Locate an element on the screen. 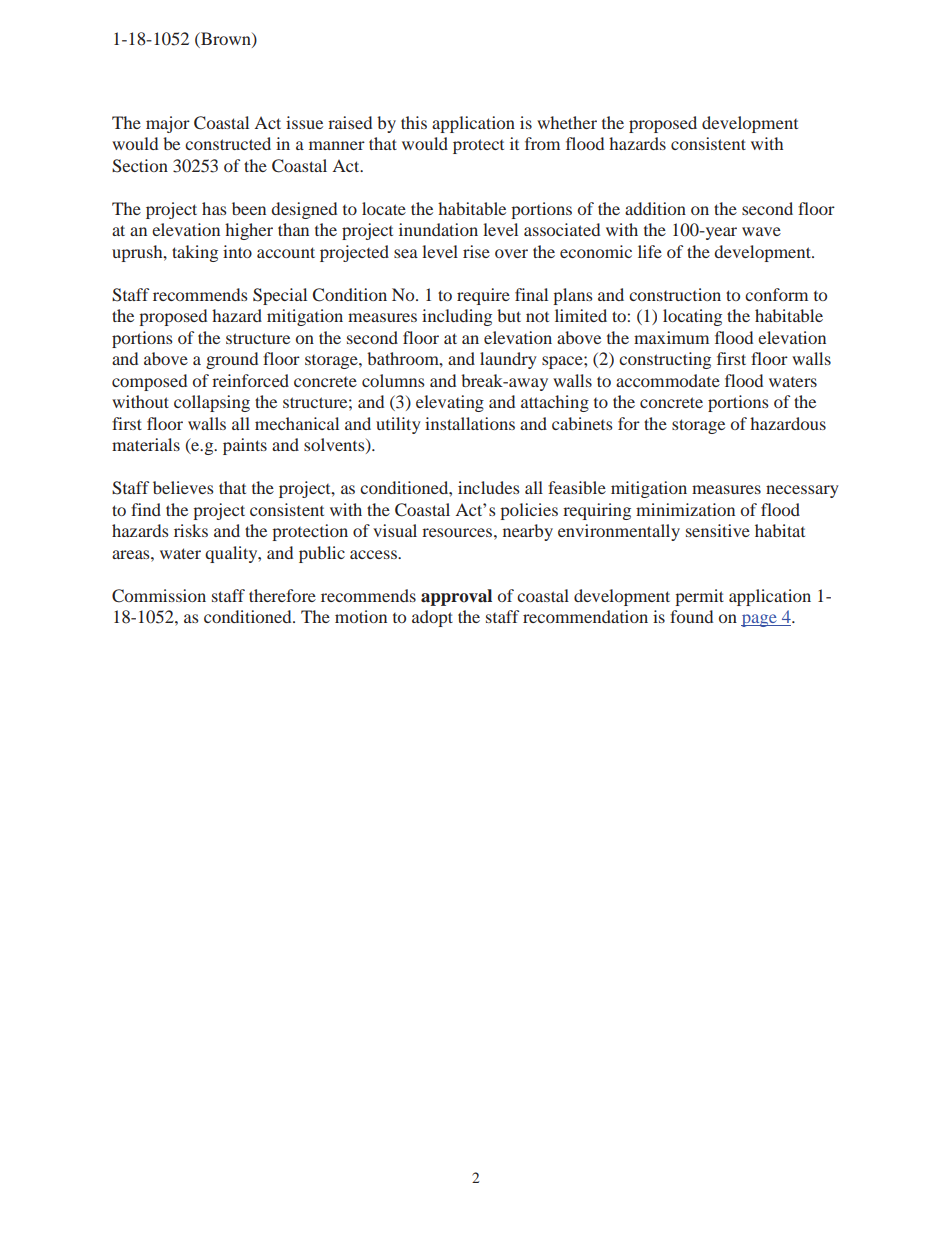  minimization is located at coordinates (685, 509).
